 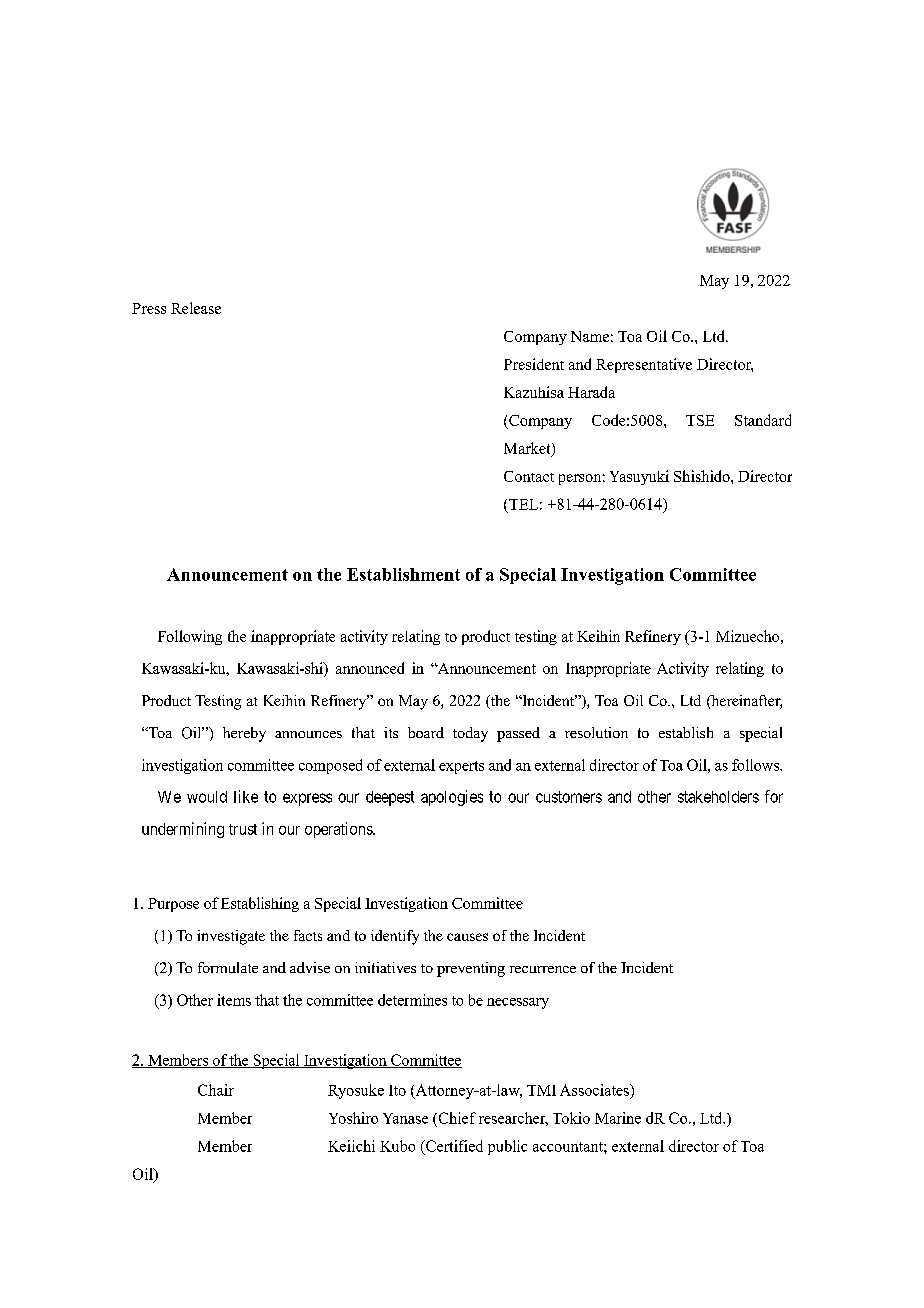 I want to click on today, so click(x=470, y=734).
